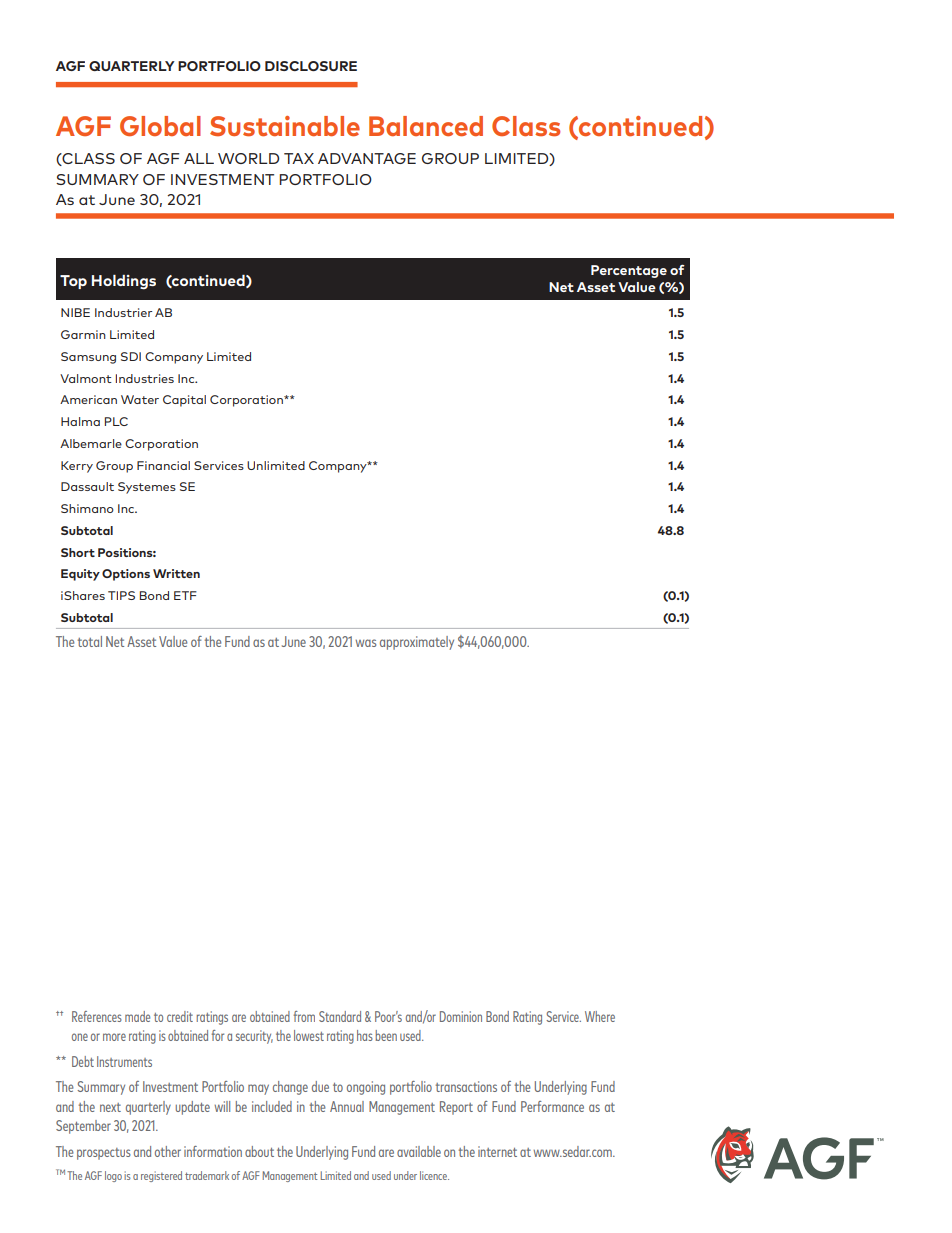  What do you see at coordinates (347, 1106) in the page?
I see `Annual` at bounding box center [347, 1106].
